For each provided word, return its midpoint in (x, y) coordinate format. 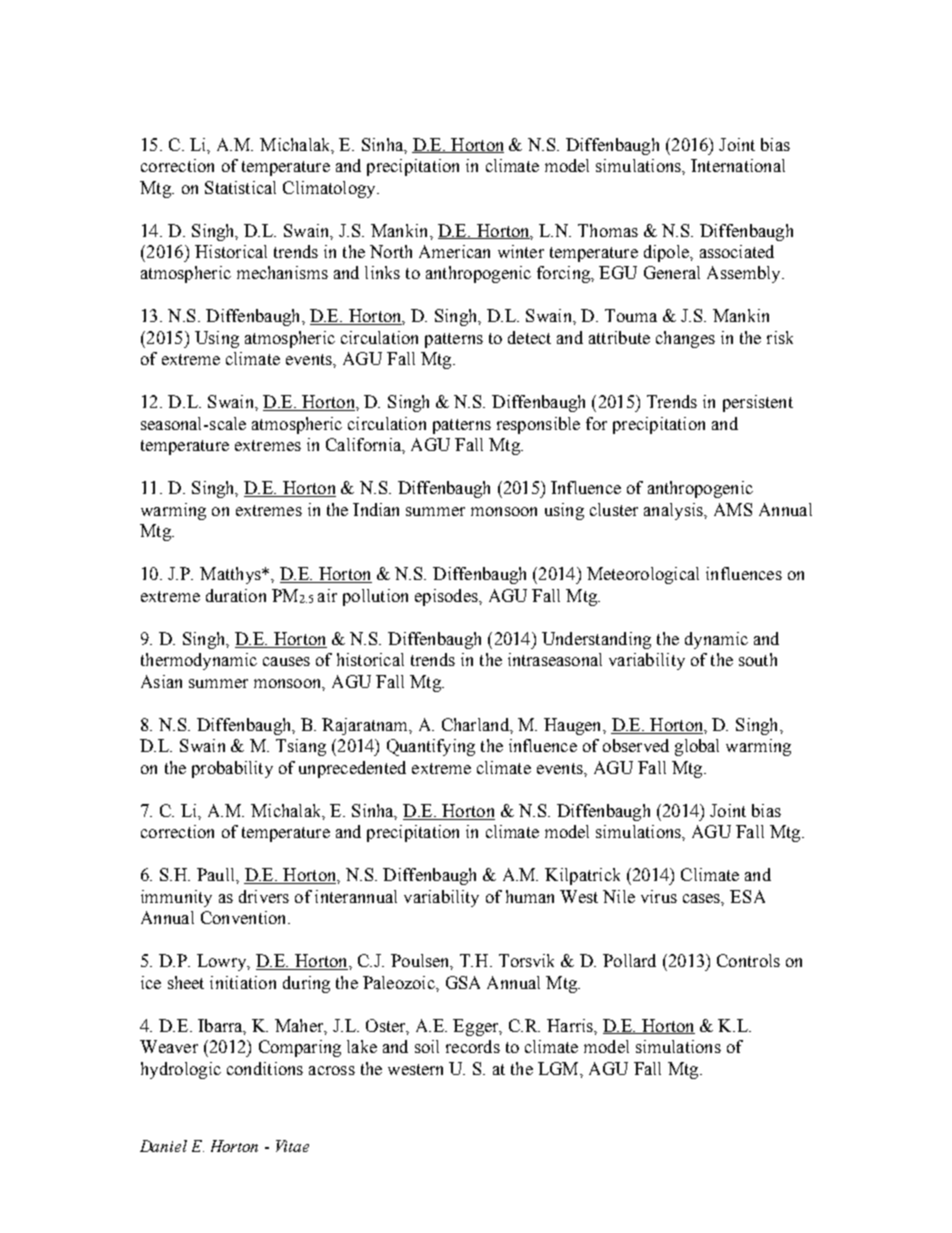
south (758, 659)
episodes (447, 597)
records (473, 1046)
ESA (747, 896)
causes (286, 661)
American (454, 251)
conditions (265, 1068)
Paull (217, 874)
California (364, 444)
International (738, 165)
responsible (538, 425)
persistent (758, 403)
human (530, 896)
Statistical (240, 187)
